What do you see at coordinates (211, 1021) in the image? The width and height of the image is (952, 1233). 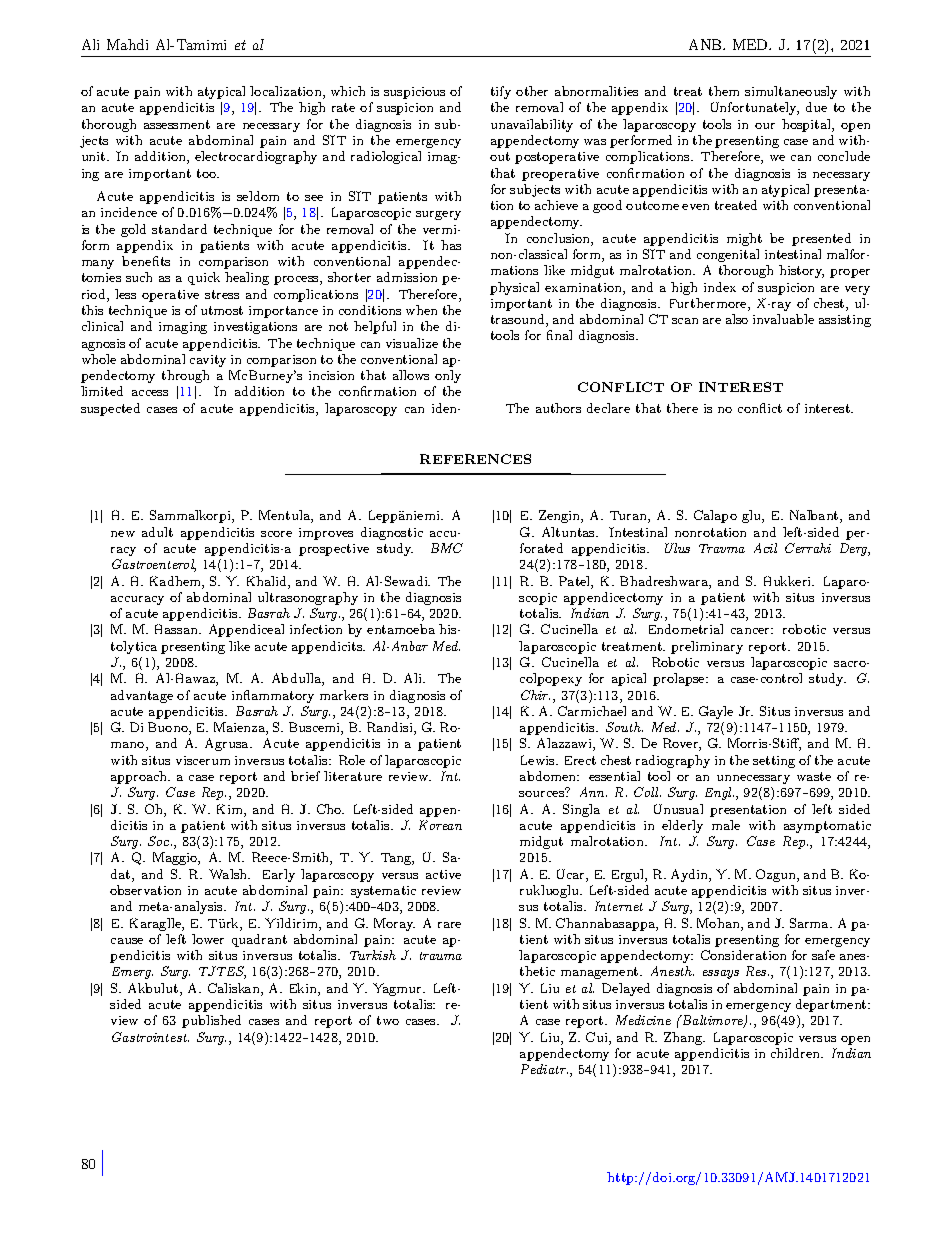 I see `published` at bounding box center [211, 1021].
